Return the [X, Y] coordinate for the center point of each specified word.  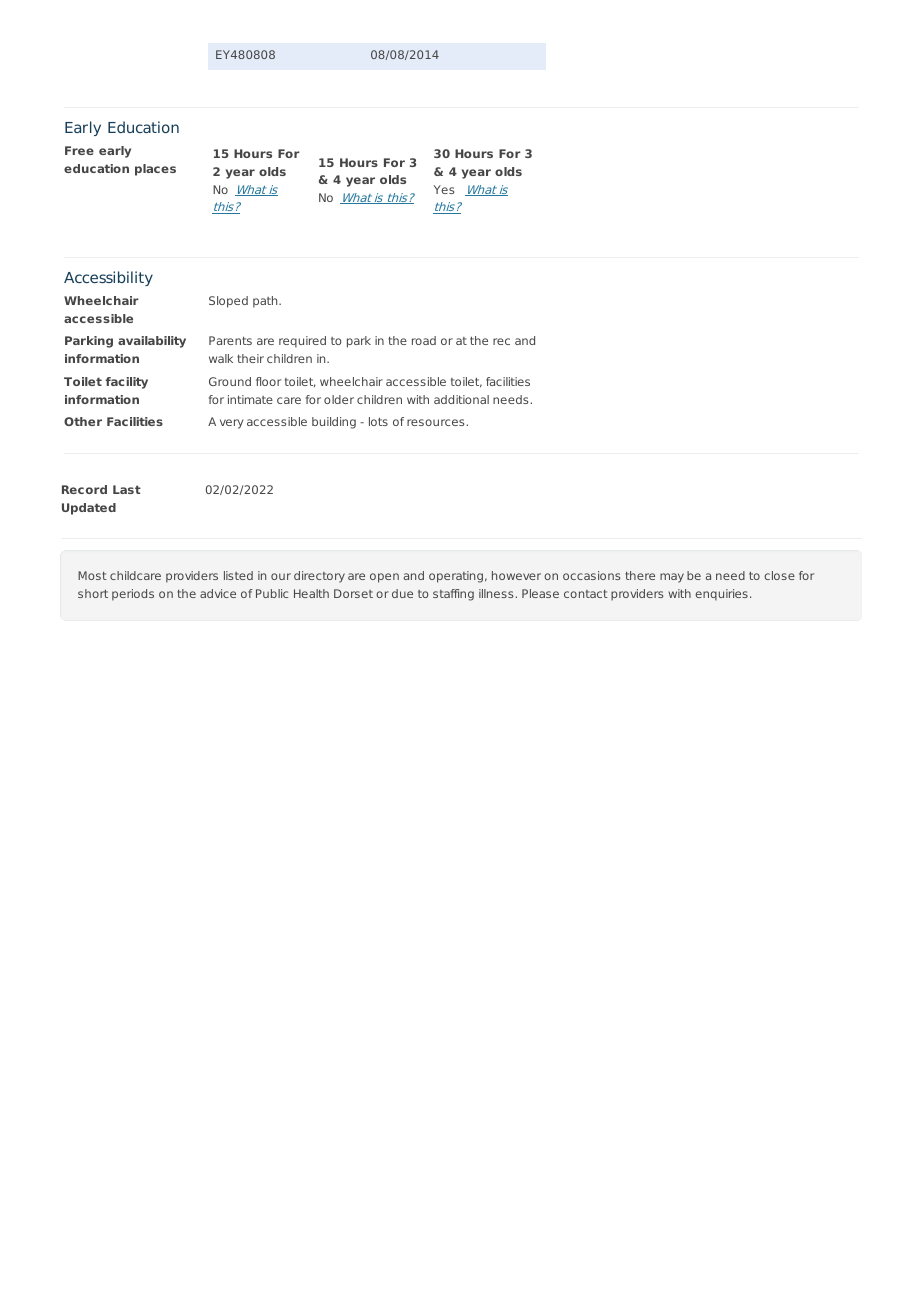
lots [378, 421]
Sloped [228, 302]
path [266, 302]
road [424, 340]
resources [435, 422]
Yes [444, 189]
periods [133, 595]
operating [456, 577]
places [155, 170]
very [231, 424]
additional [461, 399]
